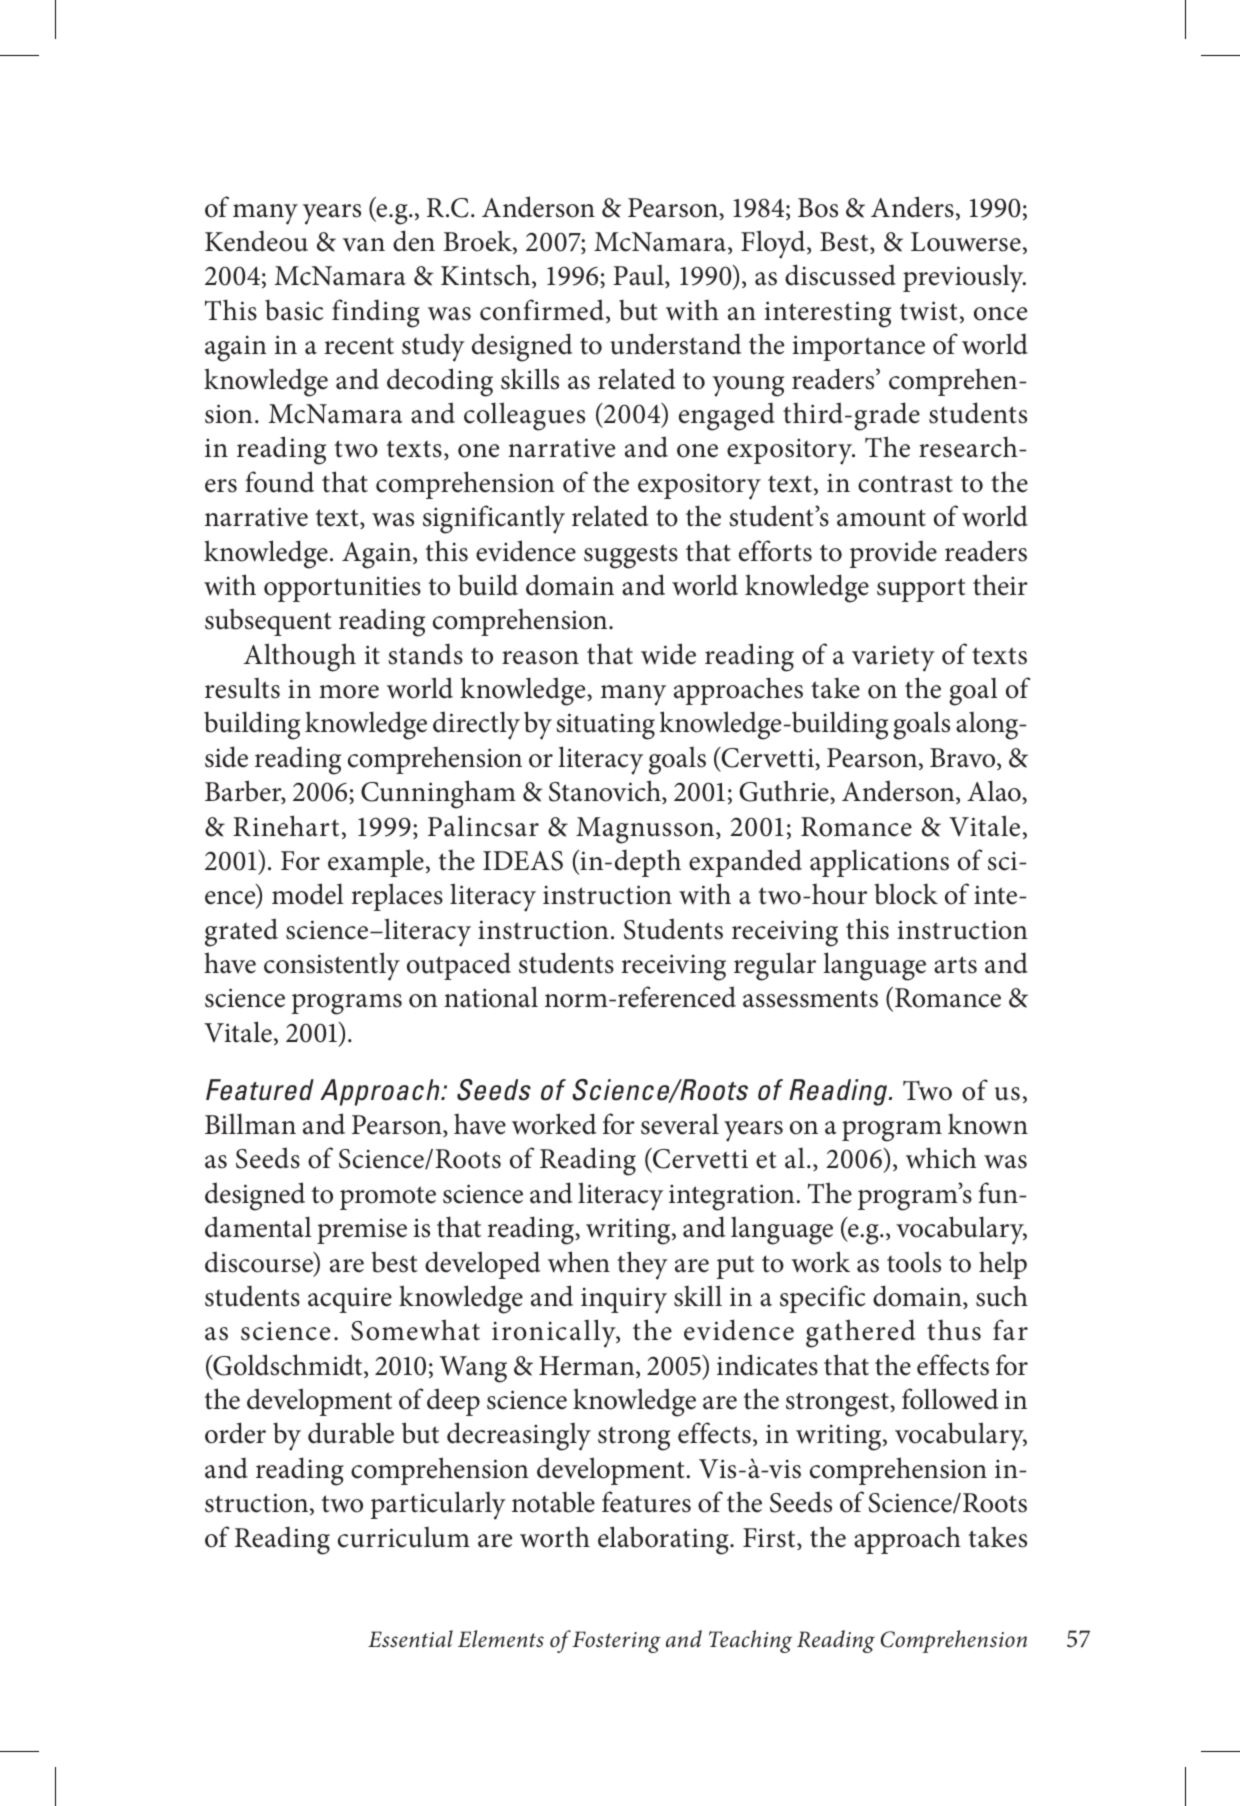  What do you see at coordinates (364, 245) in the screenshot?
I see `van` at bounding box center [364, 245].
